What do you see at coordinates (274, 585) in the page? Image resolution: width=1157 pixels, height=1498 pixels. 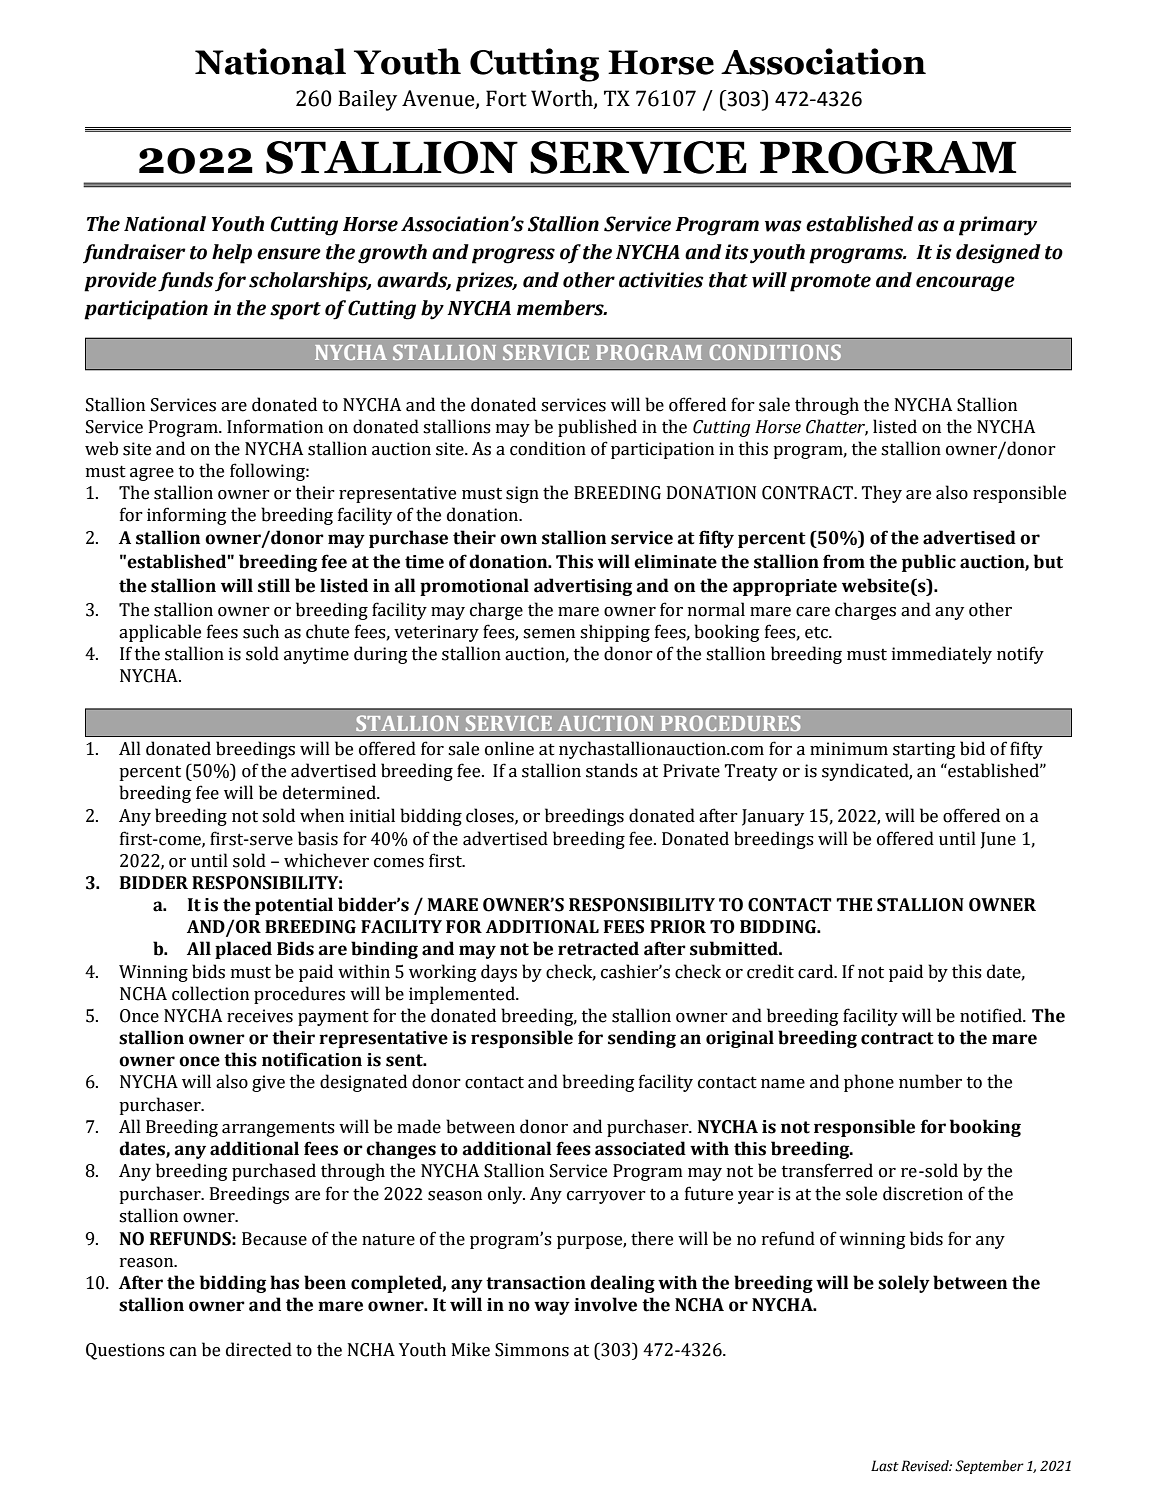 I see `still` at bounding box center [274, 585].
